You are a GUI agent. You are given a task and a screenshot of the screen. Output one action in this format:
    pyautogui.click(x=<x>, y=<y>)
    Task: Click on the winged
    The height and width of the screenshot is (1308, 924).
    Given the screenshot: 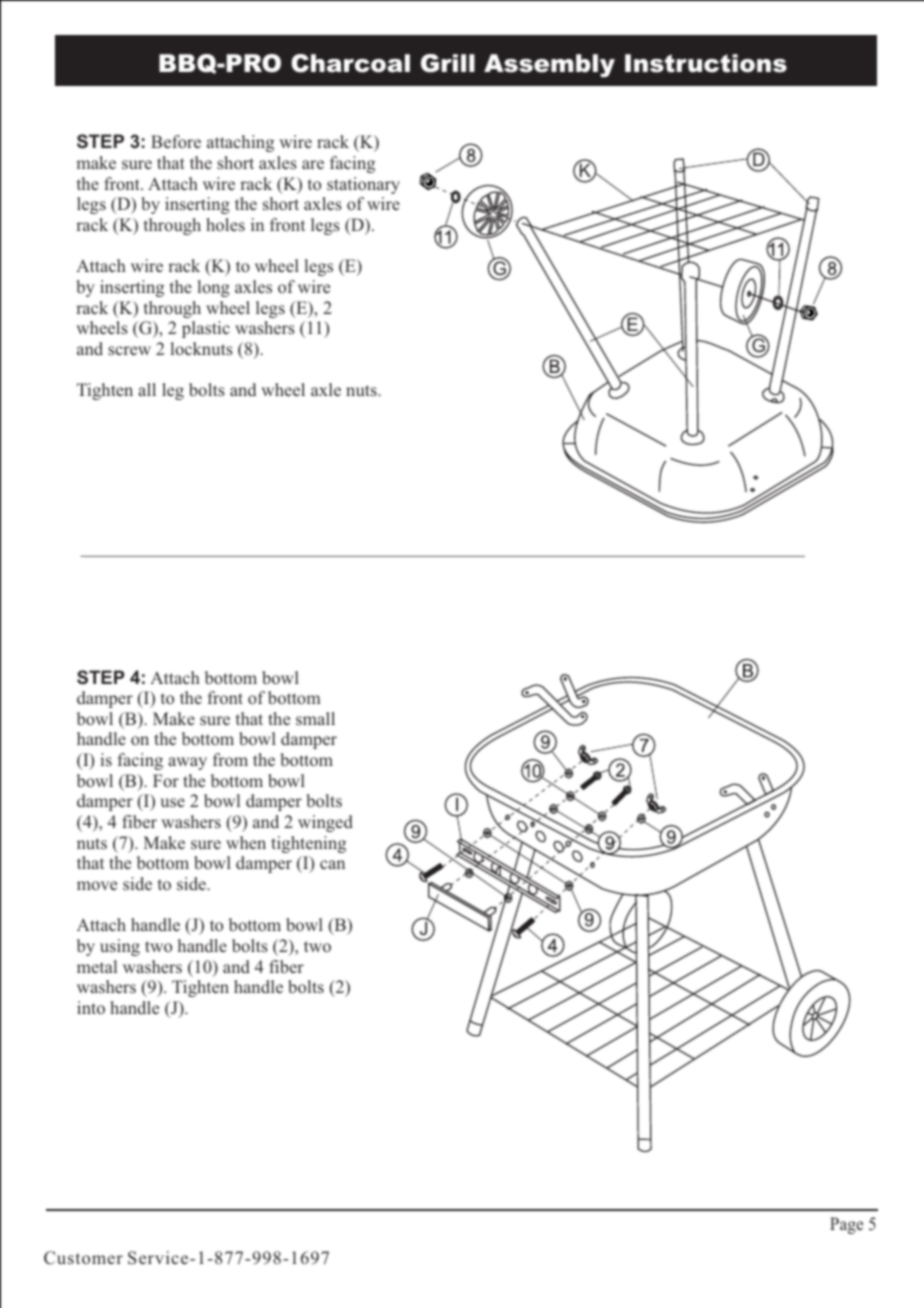 What is the action you would take?
    pyautogui.click(x=325, y=823)
